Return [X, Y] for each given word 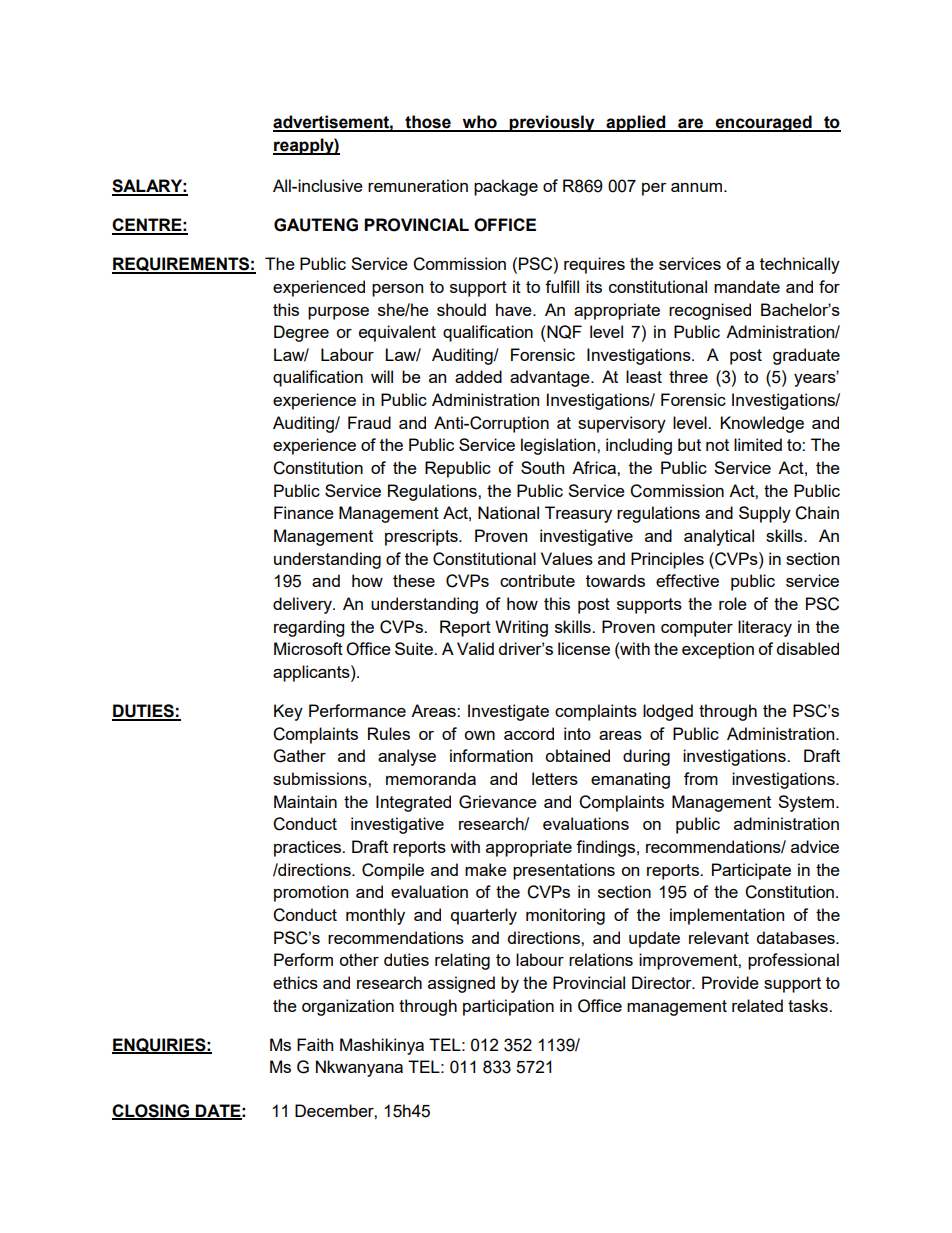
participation [508, 1007]
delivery [303, 605]
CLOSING [152, 1111]
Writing [521, 628]
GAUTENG [316, 225]
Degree [301, 333]
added [478, 376]
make [486, 869]
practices [309, 848]
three [688, 376]
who [479, 123]
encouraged [763, 123]
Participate [751, 871]
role [733, 603]
